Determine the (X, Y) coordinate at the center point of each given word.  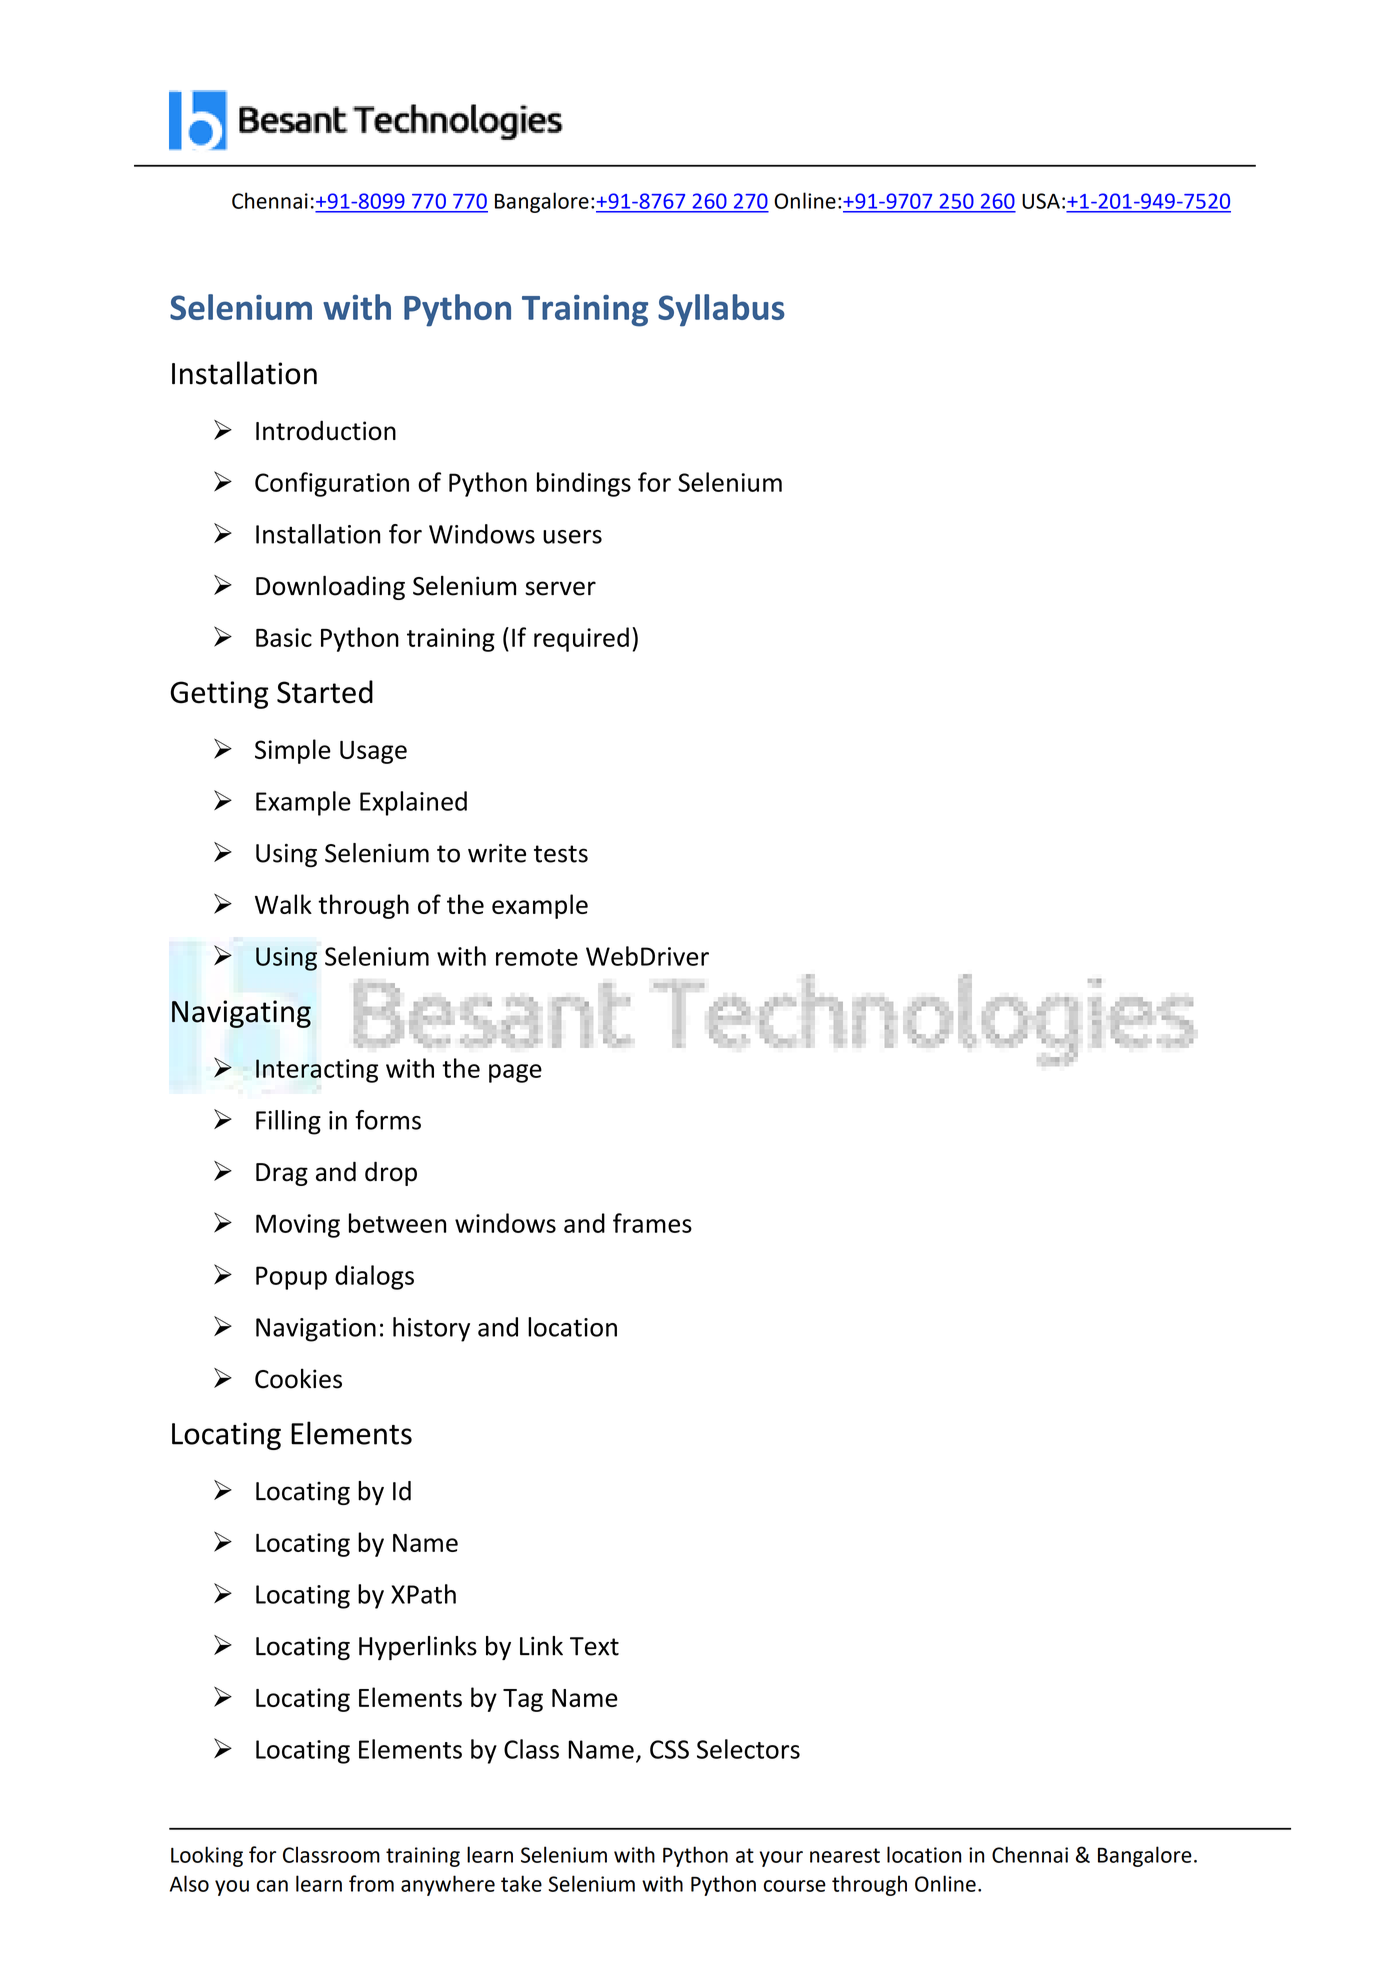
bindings (584, 484)
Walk (283, 904)
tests (561, 854)
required (581, 639)
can (272, 1886)
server (560, 588)
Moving (298, 1226)
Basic (284, 637)
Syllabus (721, 310)
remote (537, 957)
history (431, 1329)
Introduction (326, 430)
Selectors (748, 1749)
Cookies (298, 1378)
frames (652, 1223)
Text (594, 1646)
